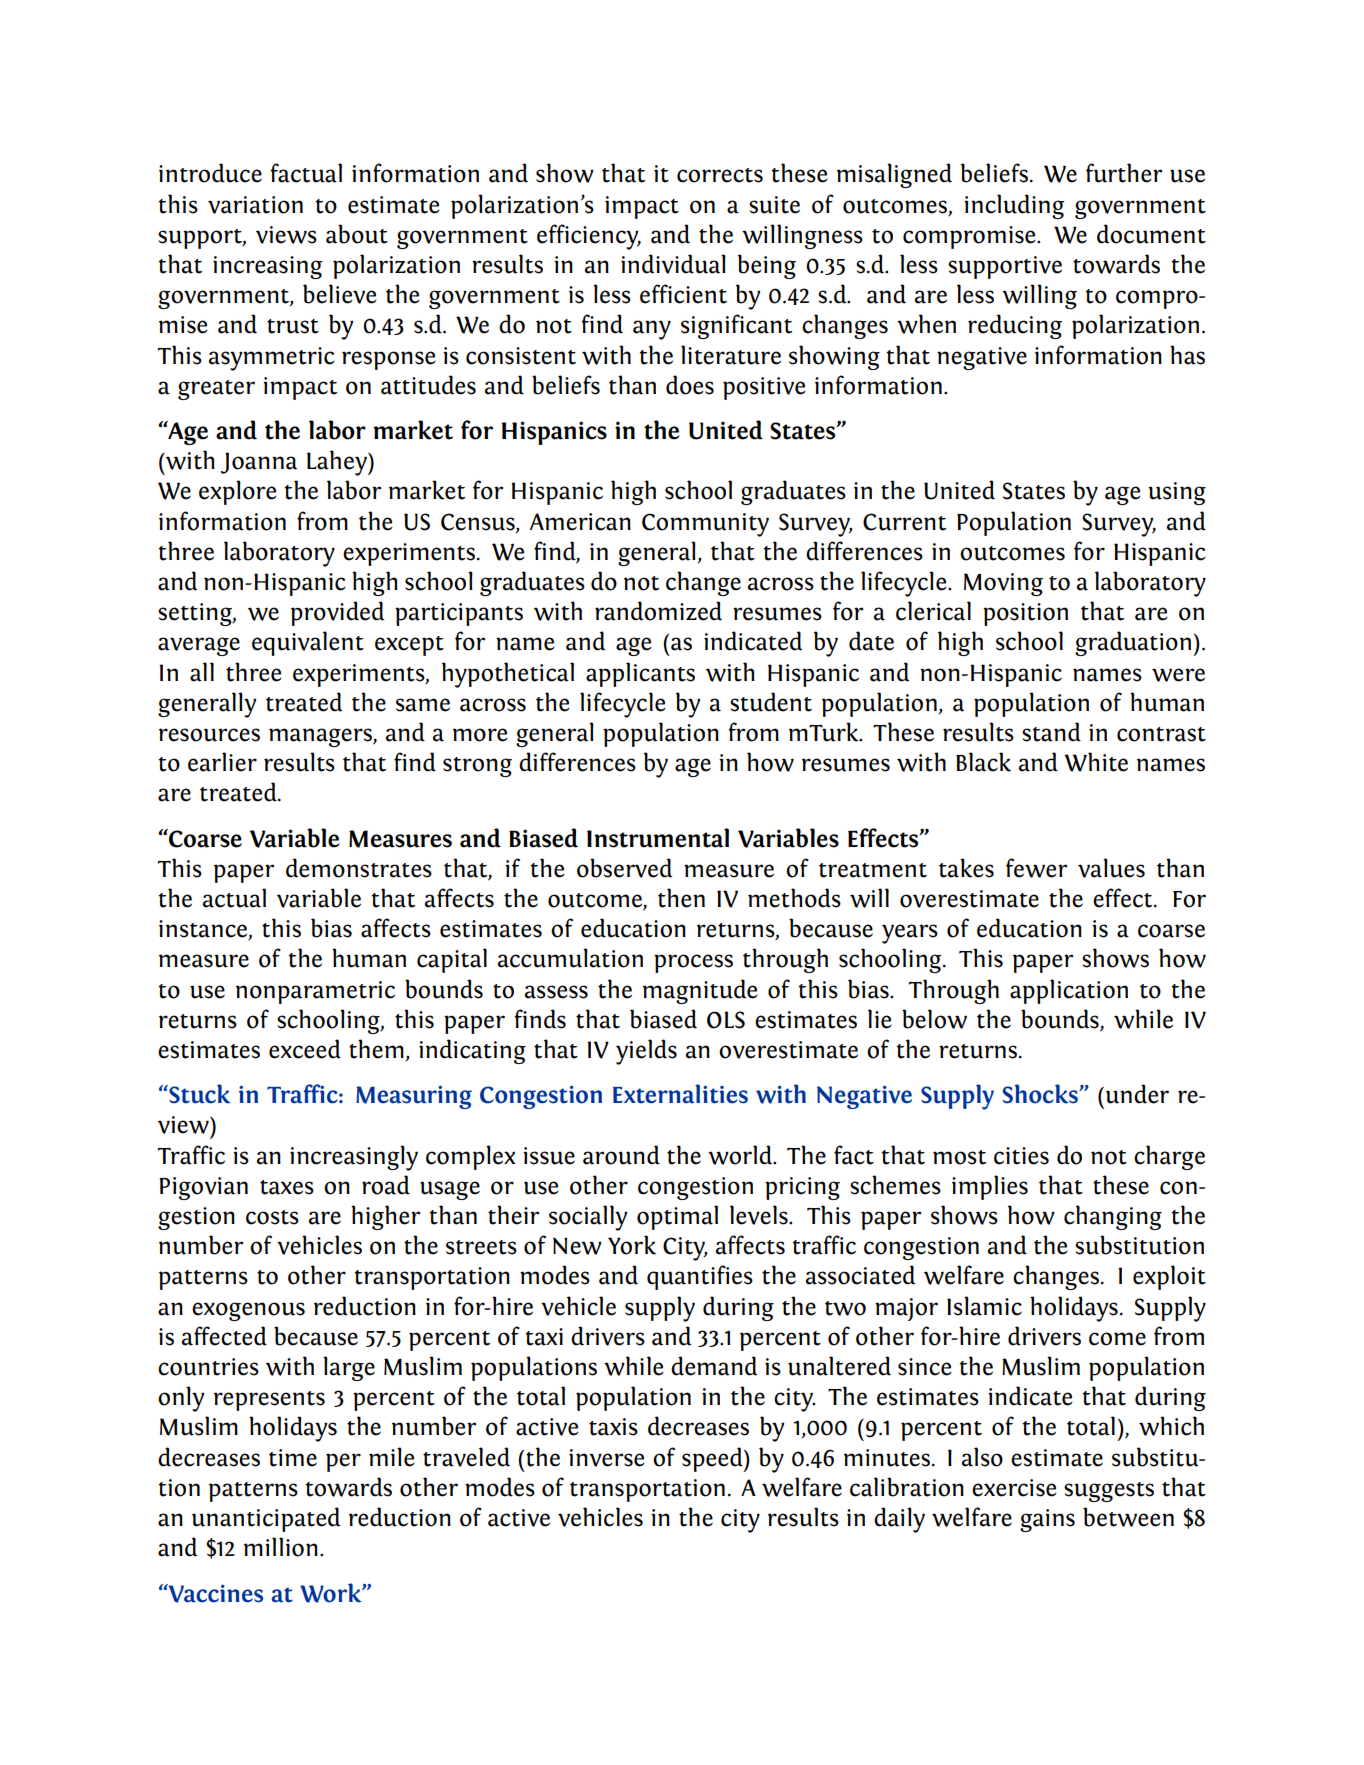 This screenshot has width=1364, height=1765. I want to click on Externalities, so click(680, 1094).
